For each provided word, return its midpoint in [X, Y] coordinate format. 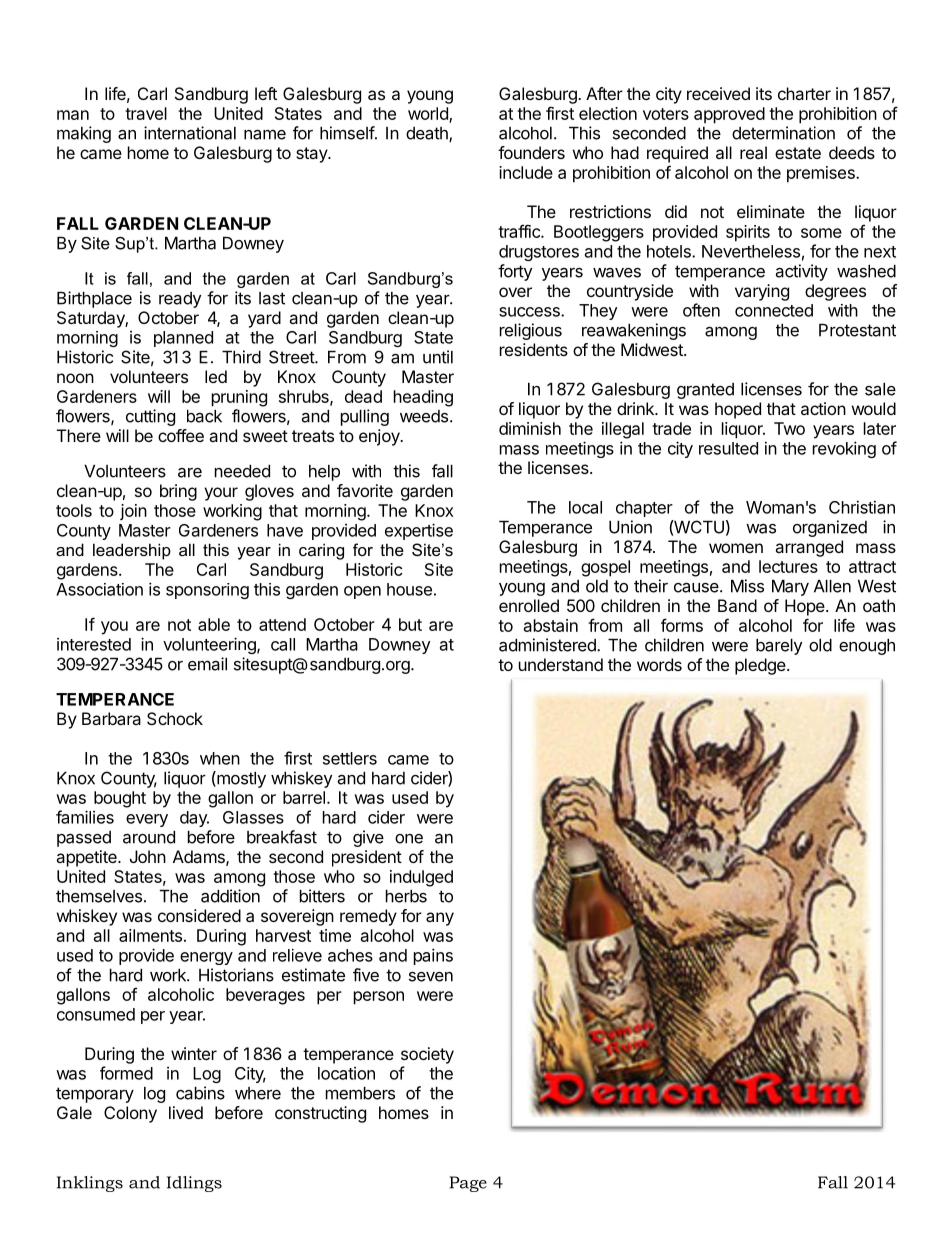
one [409, 839]
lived [186, 1112]
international [190, 133]
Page [468, 1184]
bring [178, 492]
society [427, 1055]
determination [783, 133]
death [428, 134]
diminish [530, 428]
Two [789, 428]
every [147, 820]
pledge [760, 666]
